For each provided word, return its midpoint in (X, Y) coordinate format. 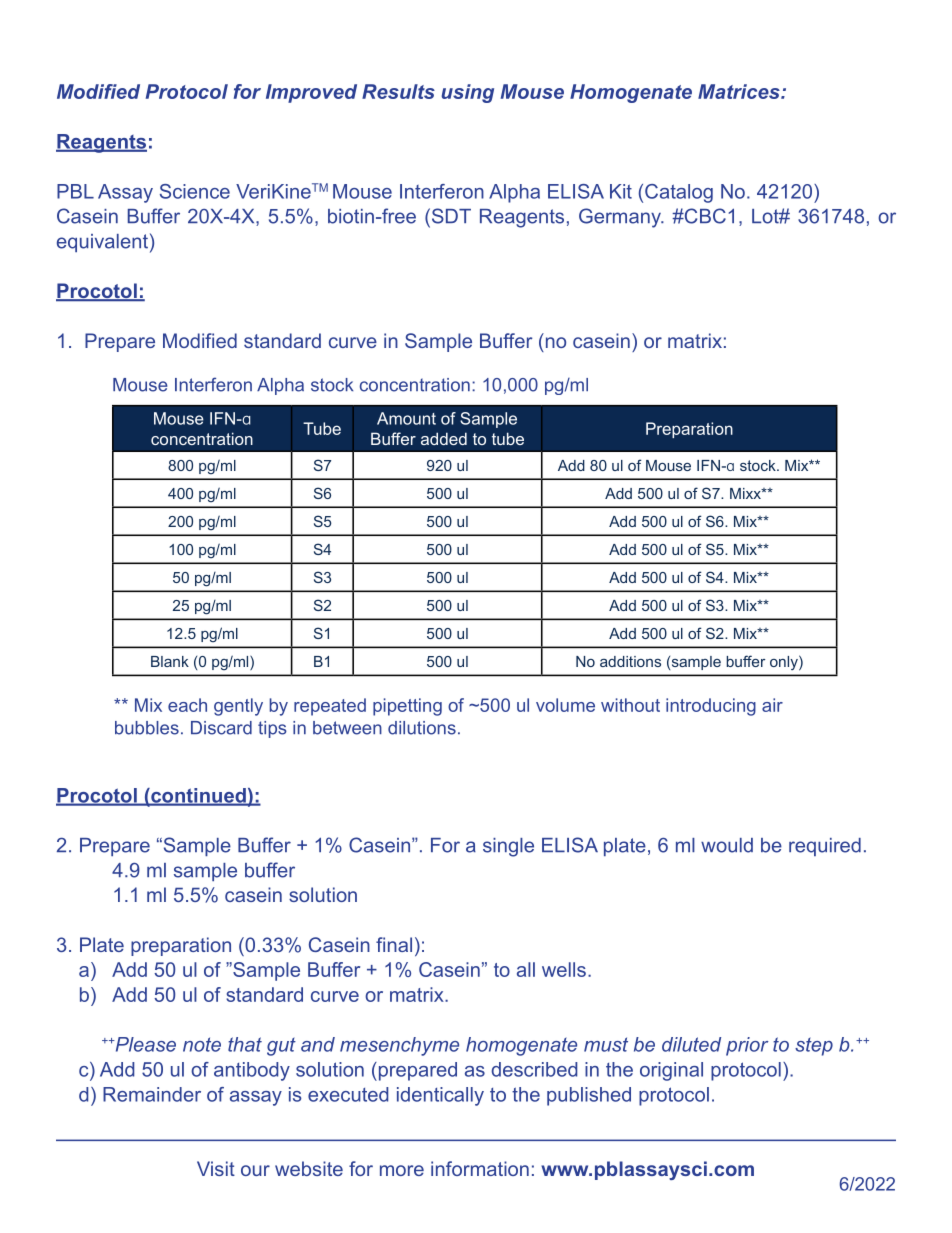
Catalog (679, 193)
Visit (216, 1168)
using (467, 93)
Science (195, 191)
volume (565, 705)
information (480, 1168)
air (772, 705)
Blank (170, 661)
